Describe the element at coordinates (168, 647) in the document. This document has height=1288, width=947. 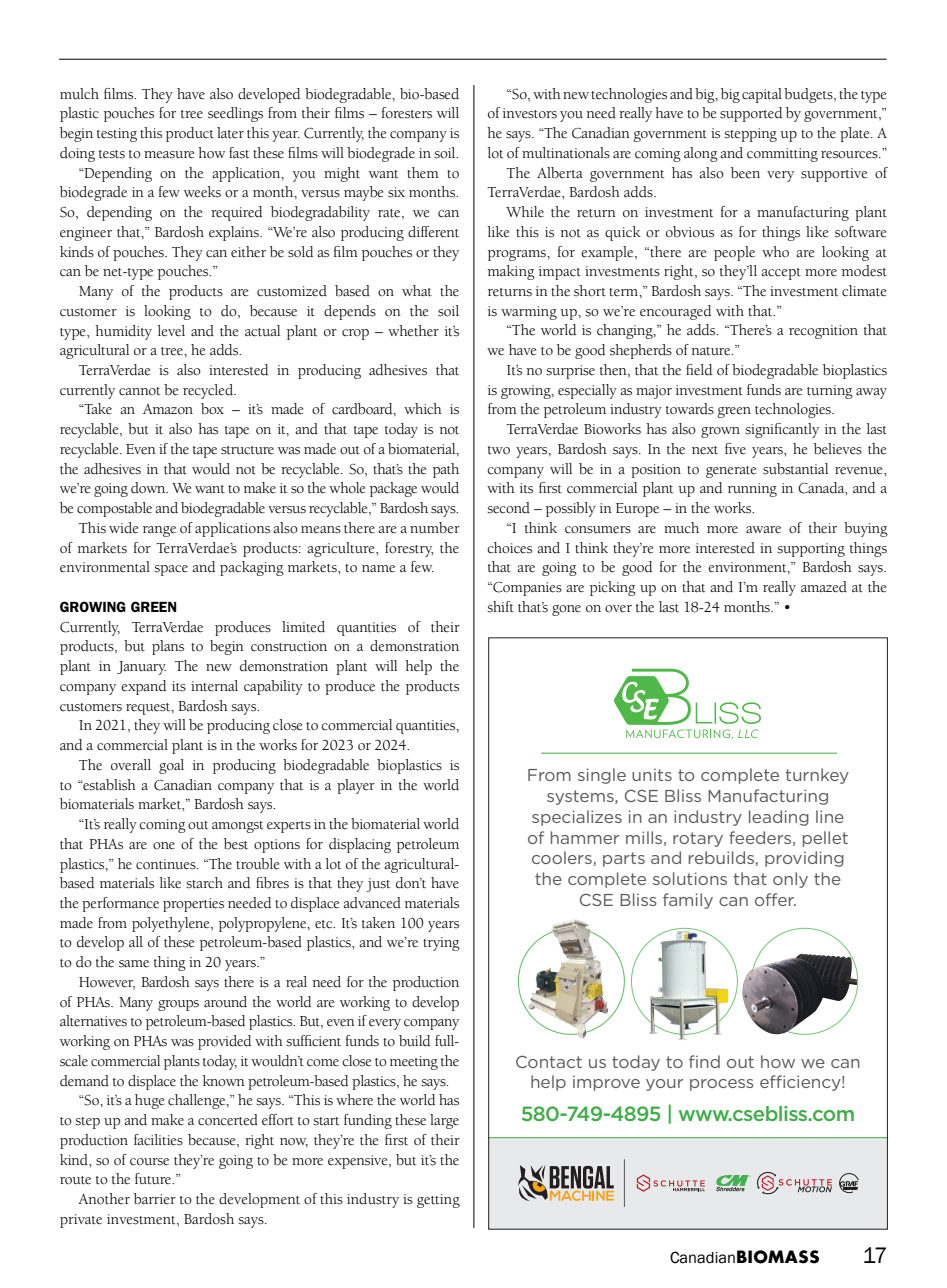
I see `plans` at that location.
